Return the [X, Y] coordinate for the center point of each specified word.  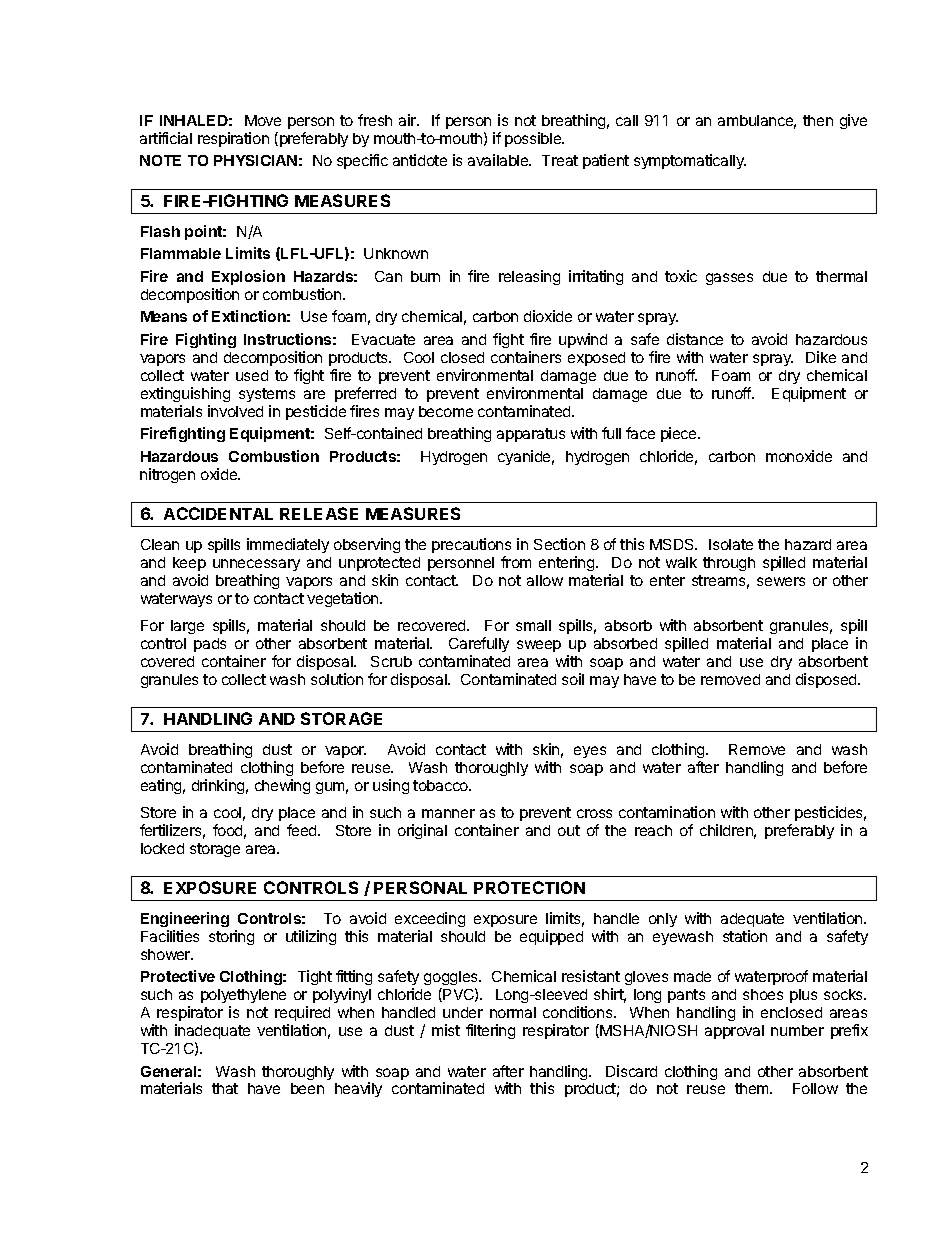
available [499, 160]
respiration [233, 139]
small [533, 625]
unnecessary [256, 565]
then [818, 120]
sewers [781, 581]
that [225, 1088]
